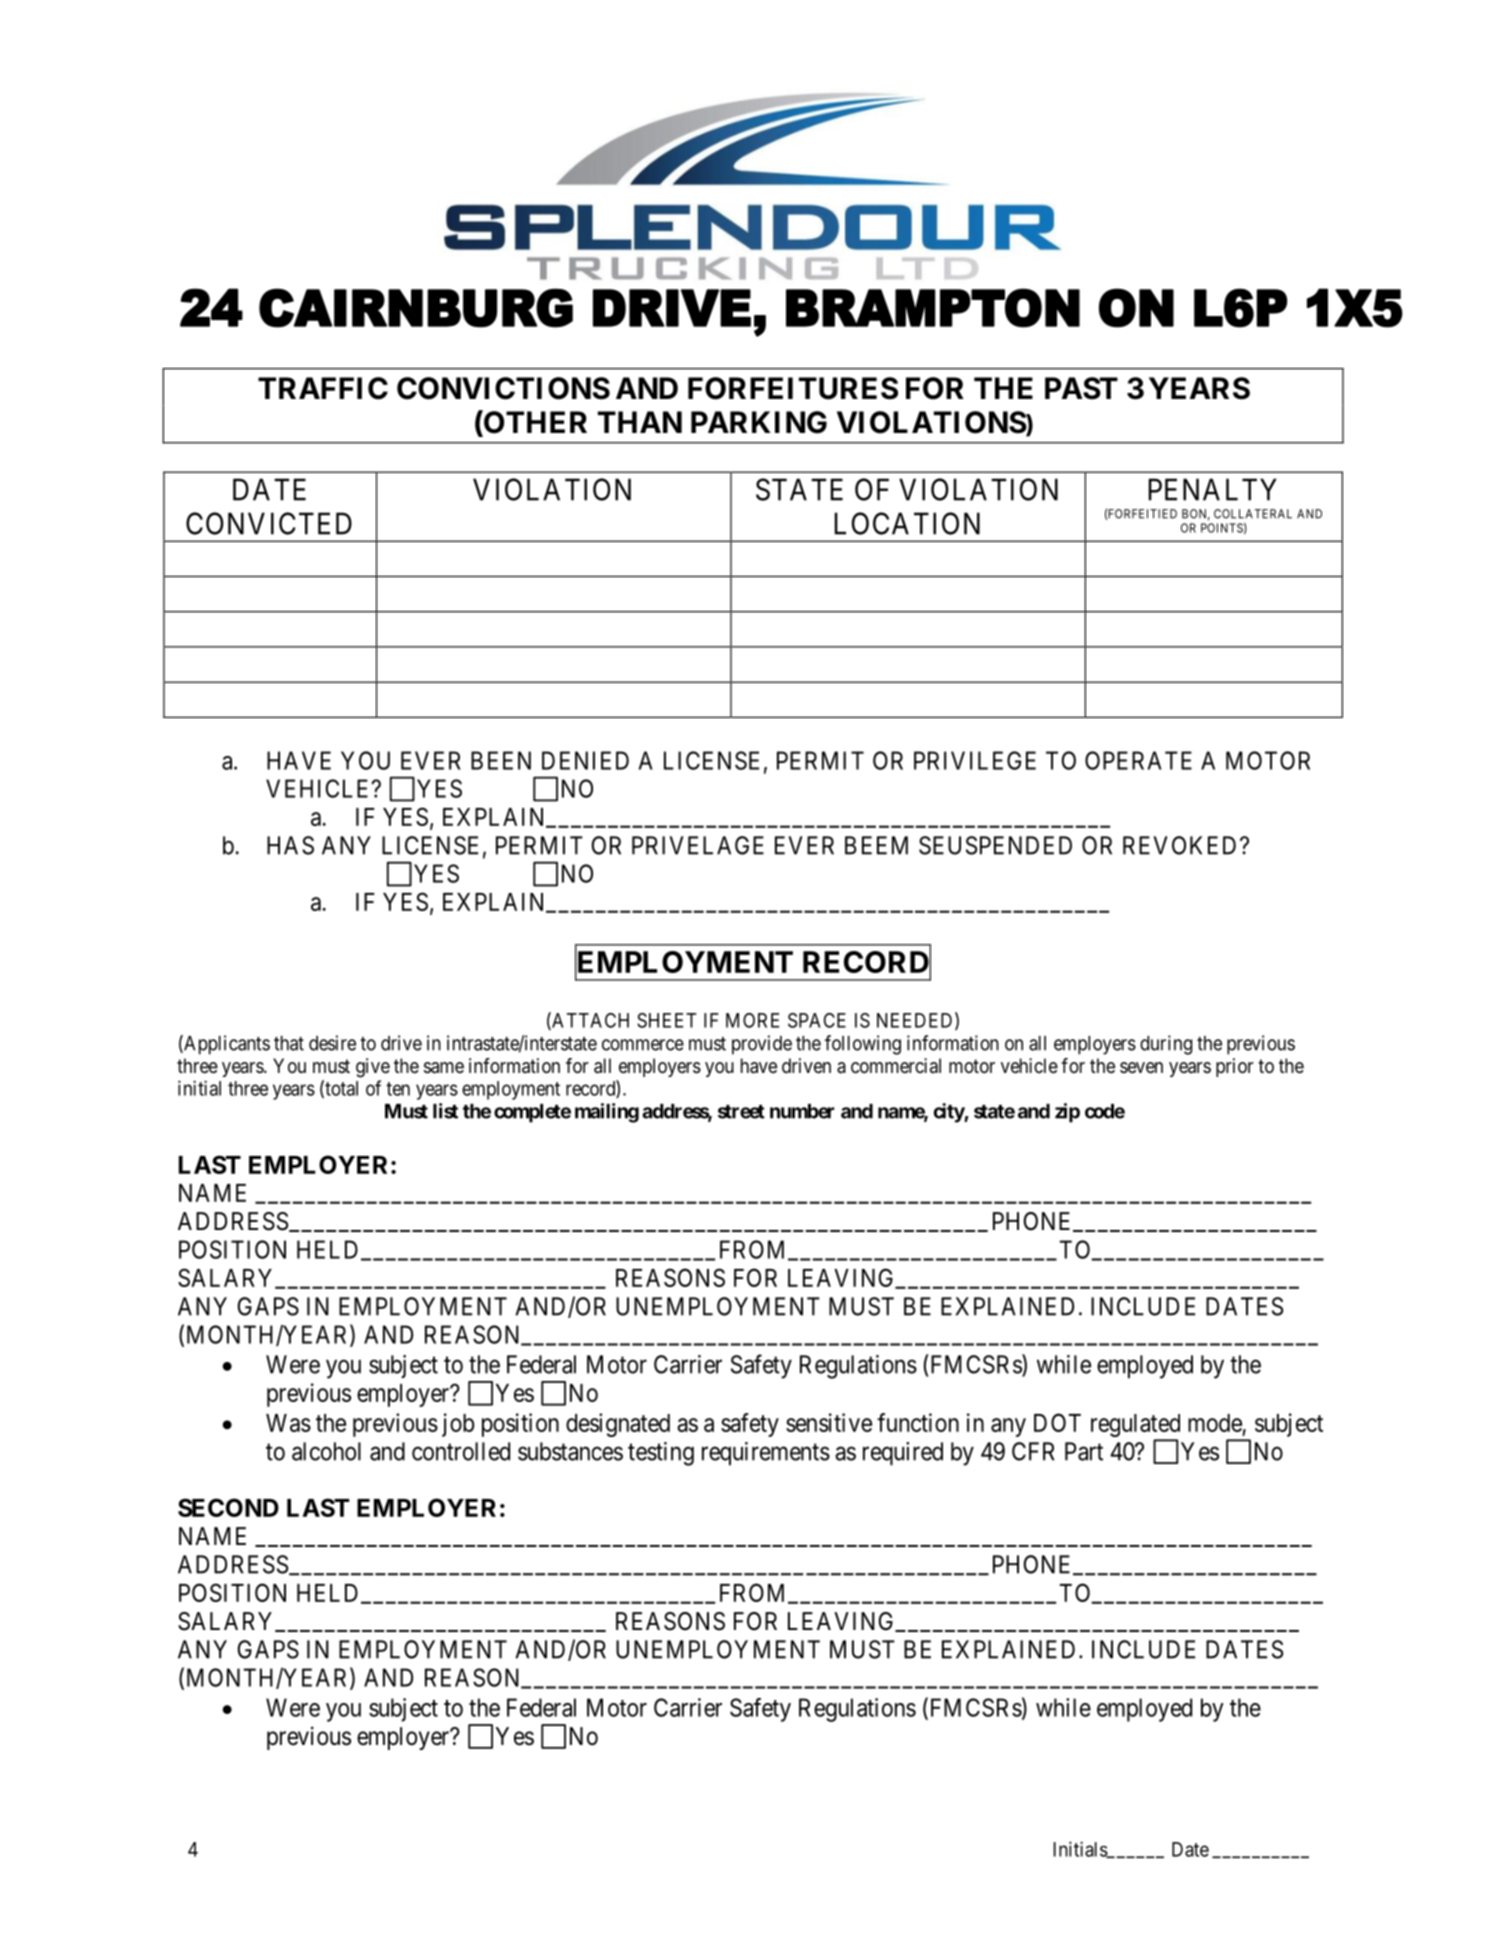  I want to click on during, so click(1166, 1045).
